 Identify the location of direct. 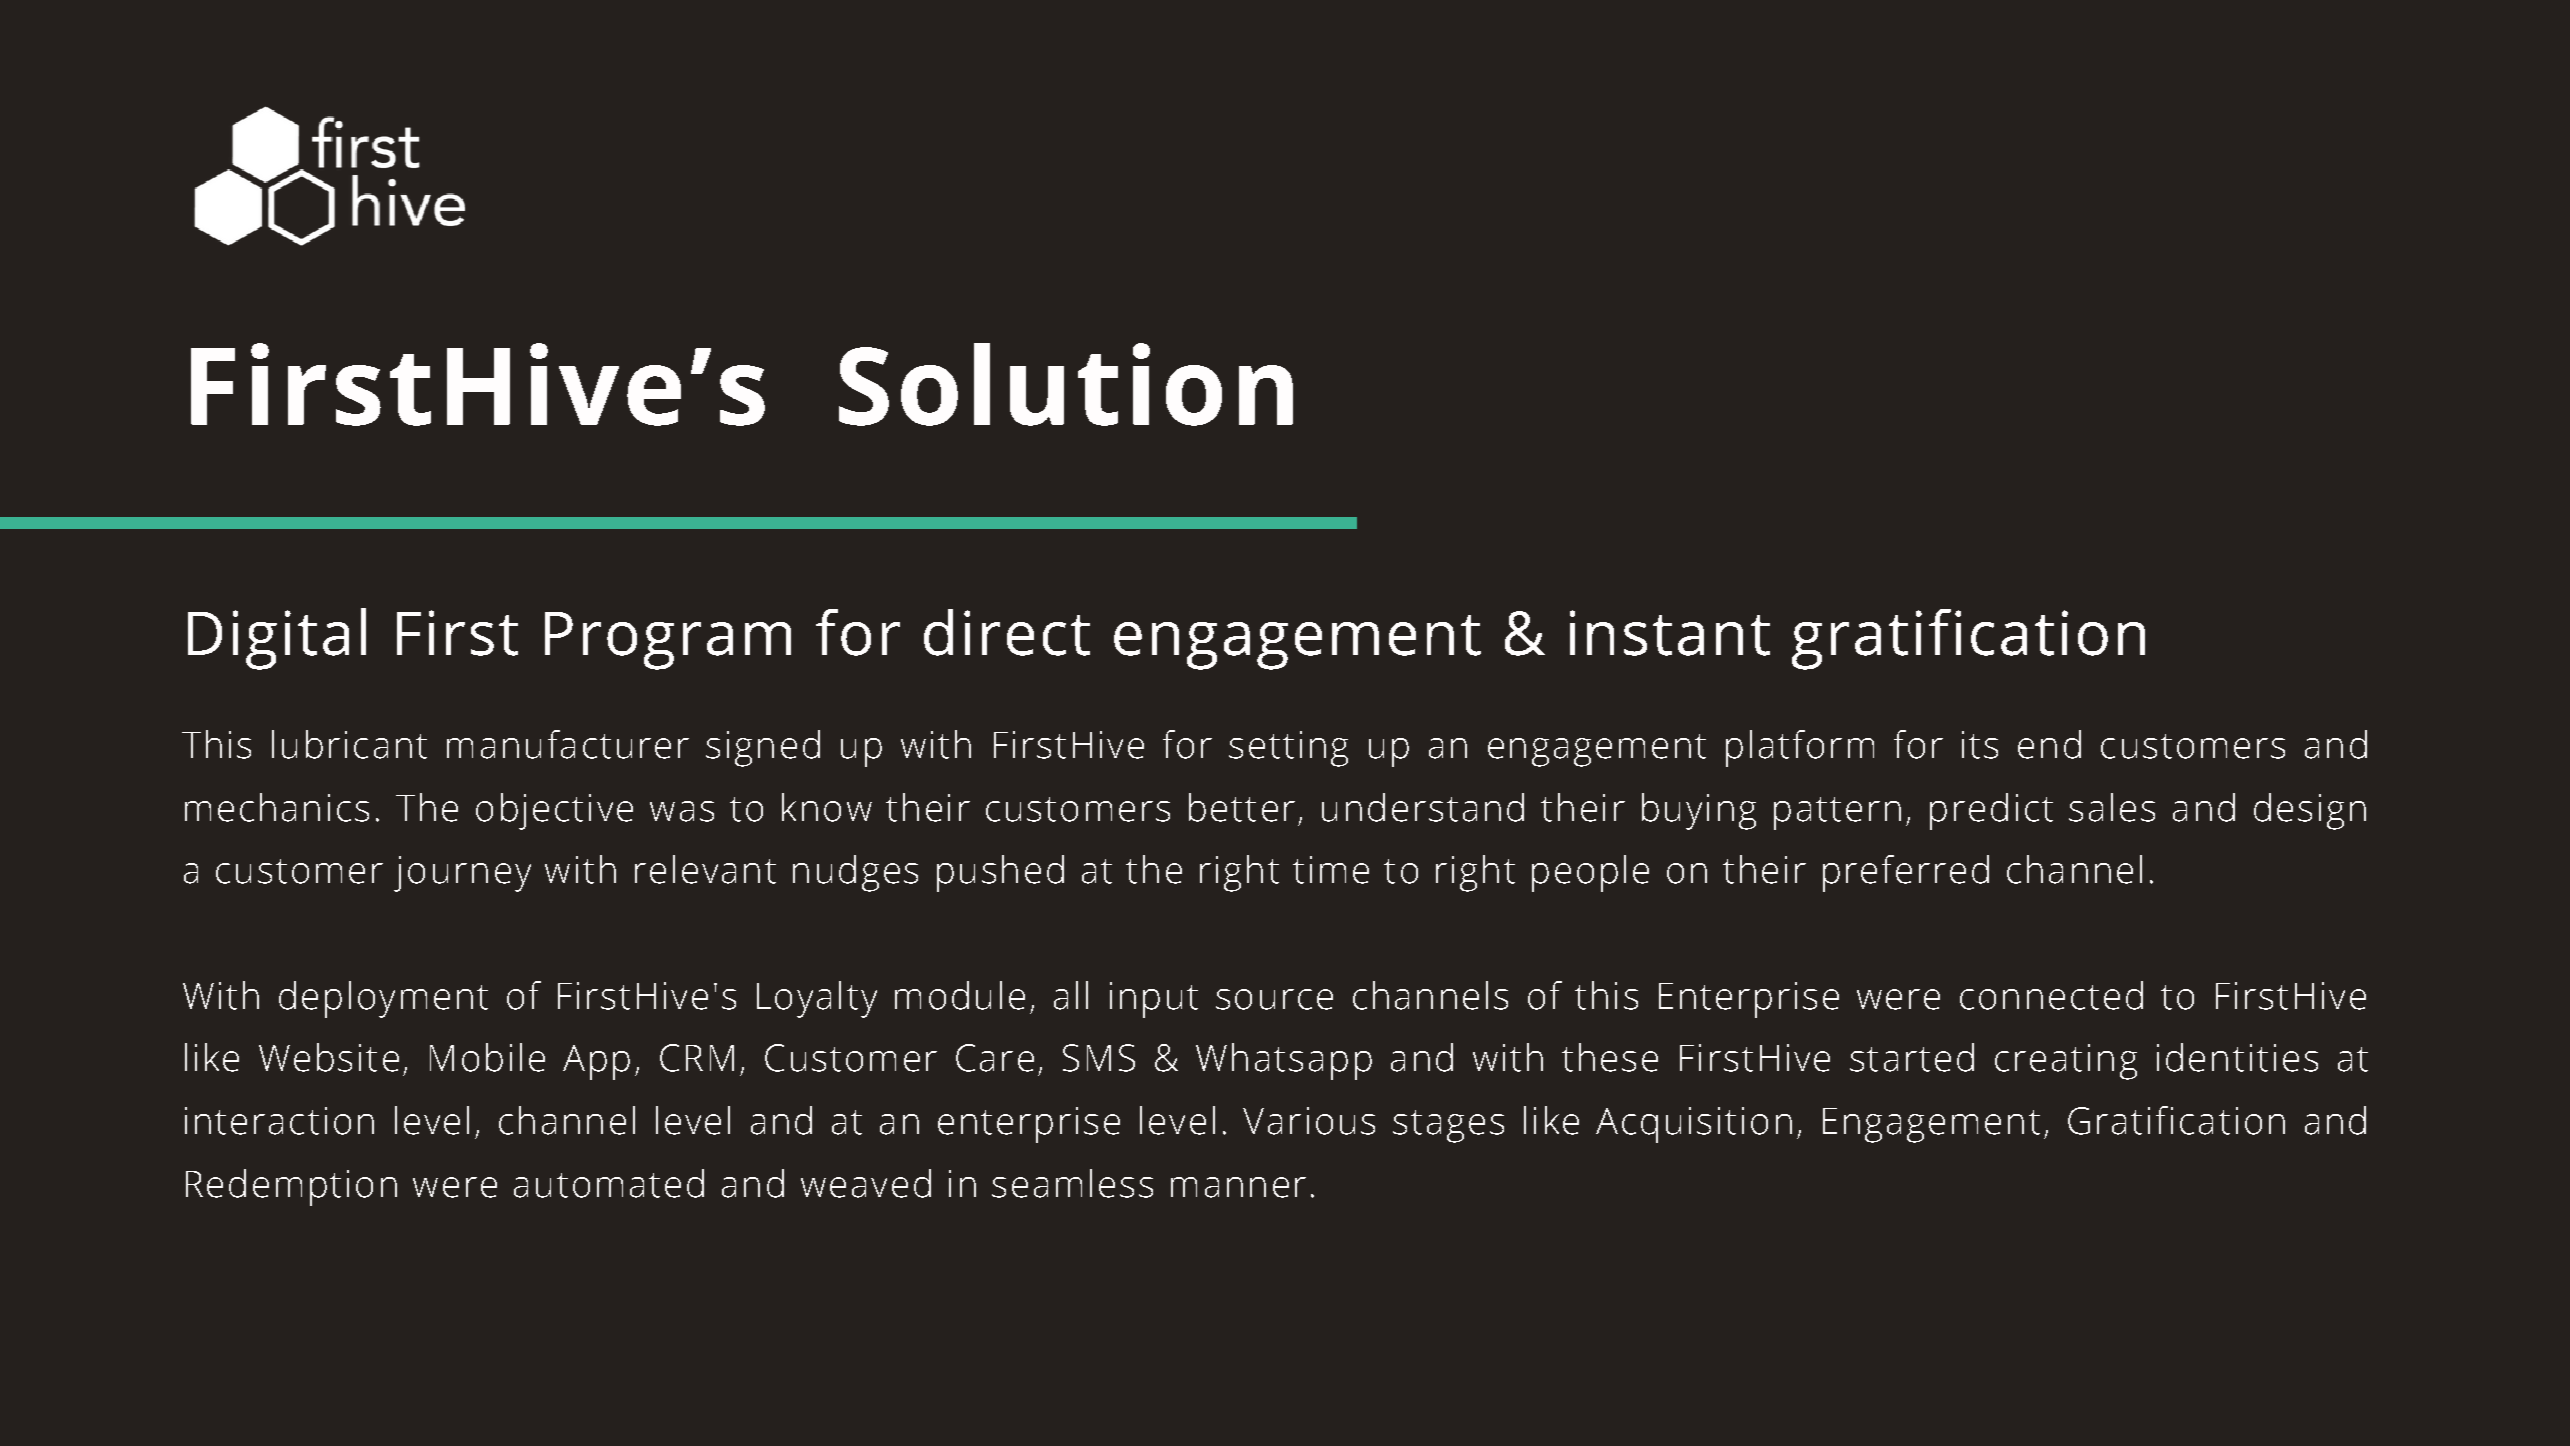
(1007, 632).
